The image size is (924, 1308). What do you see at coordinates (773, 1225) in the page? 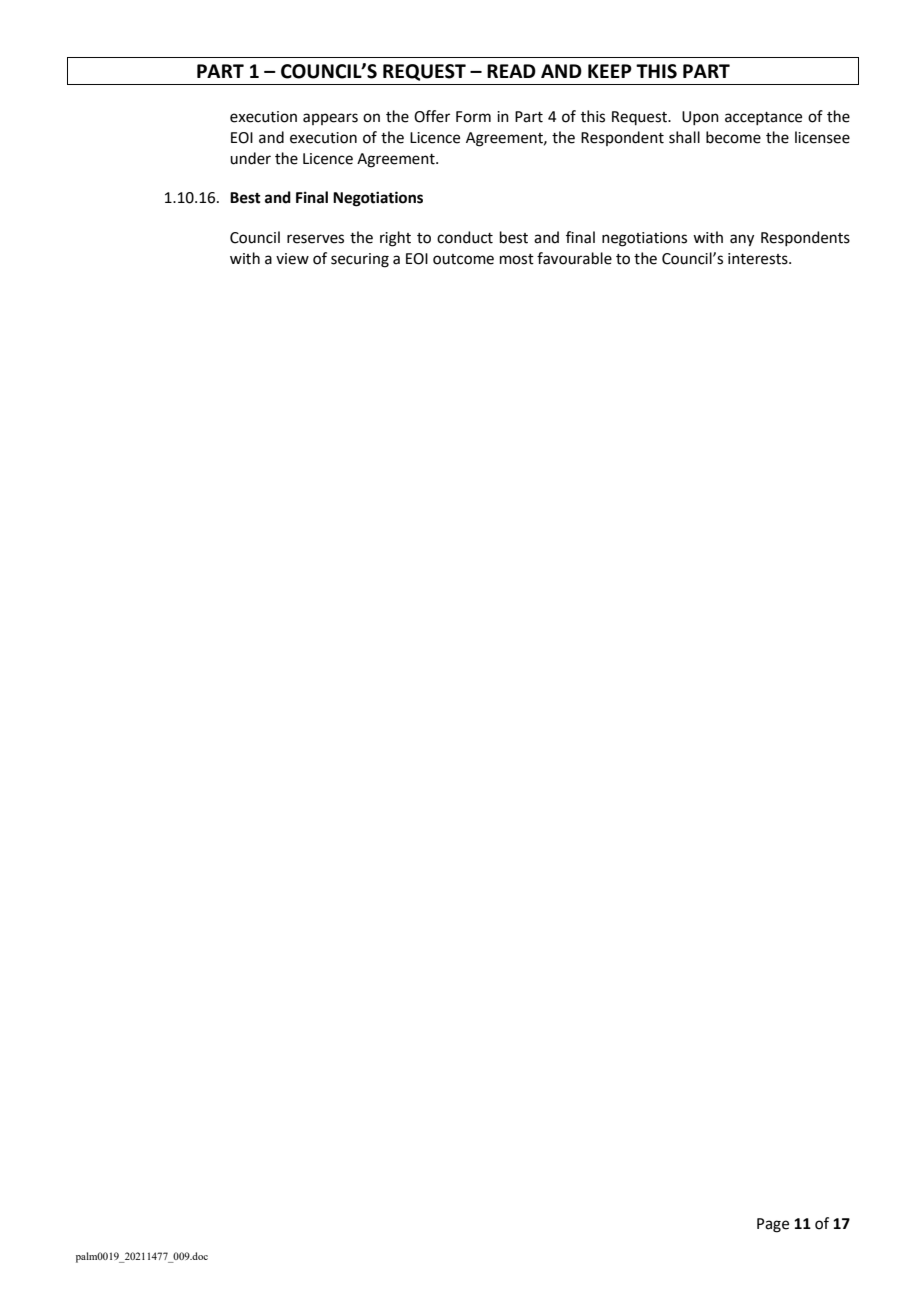
I see `Page` at bounding box center [773, 1225].
